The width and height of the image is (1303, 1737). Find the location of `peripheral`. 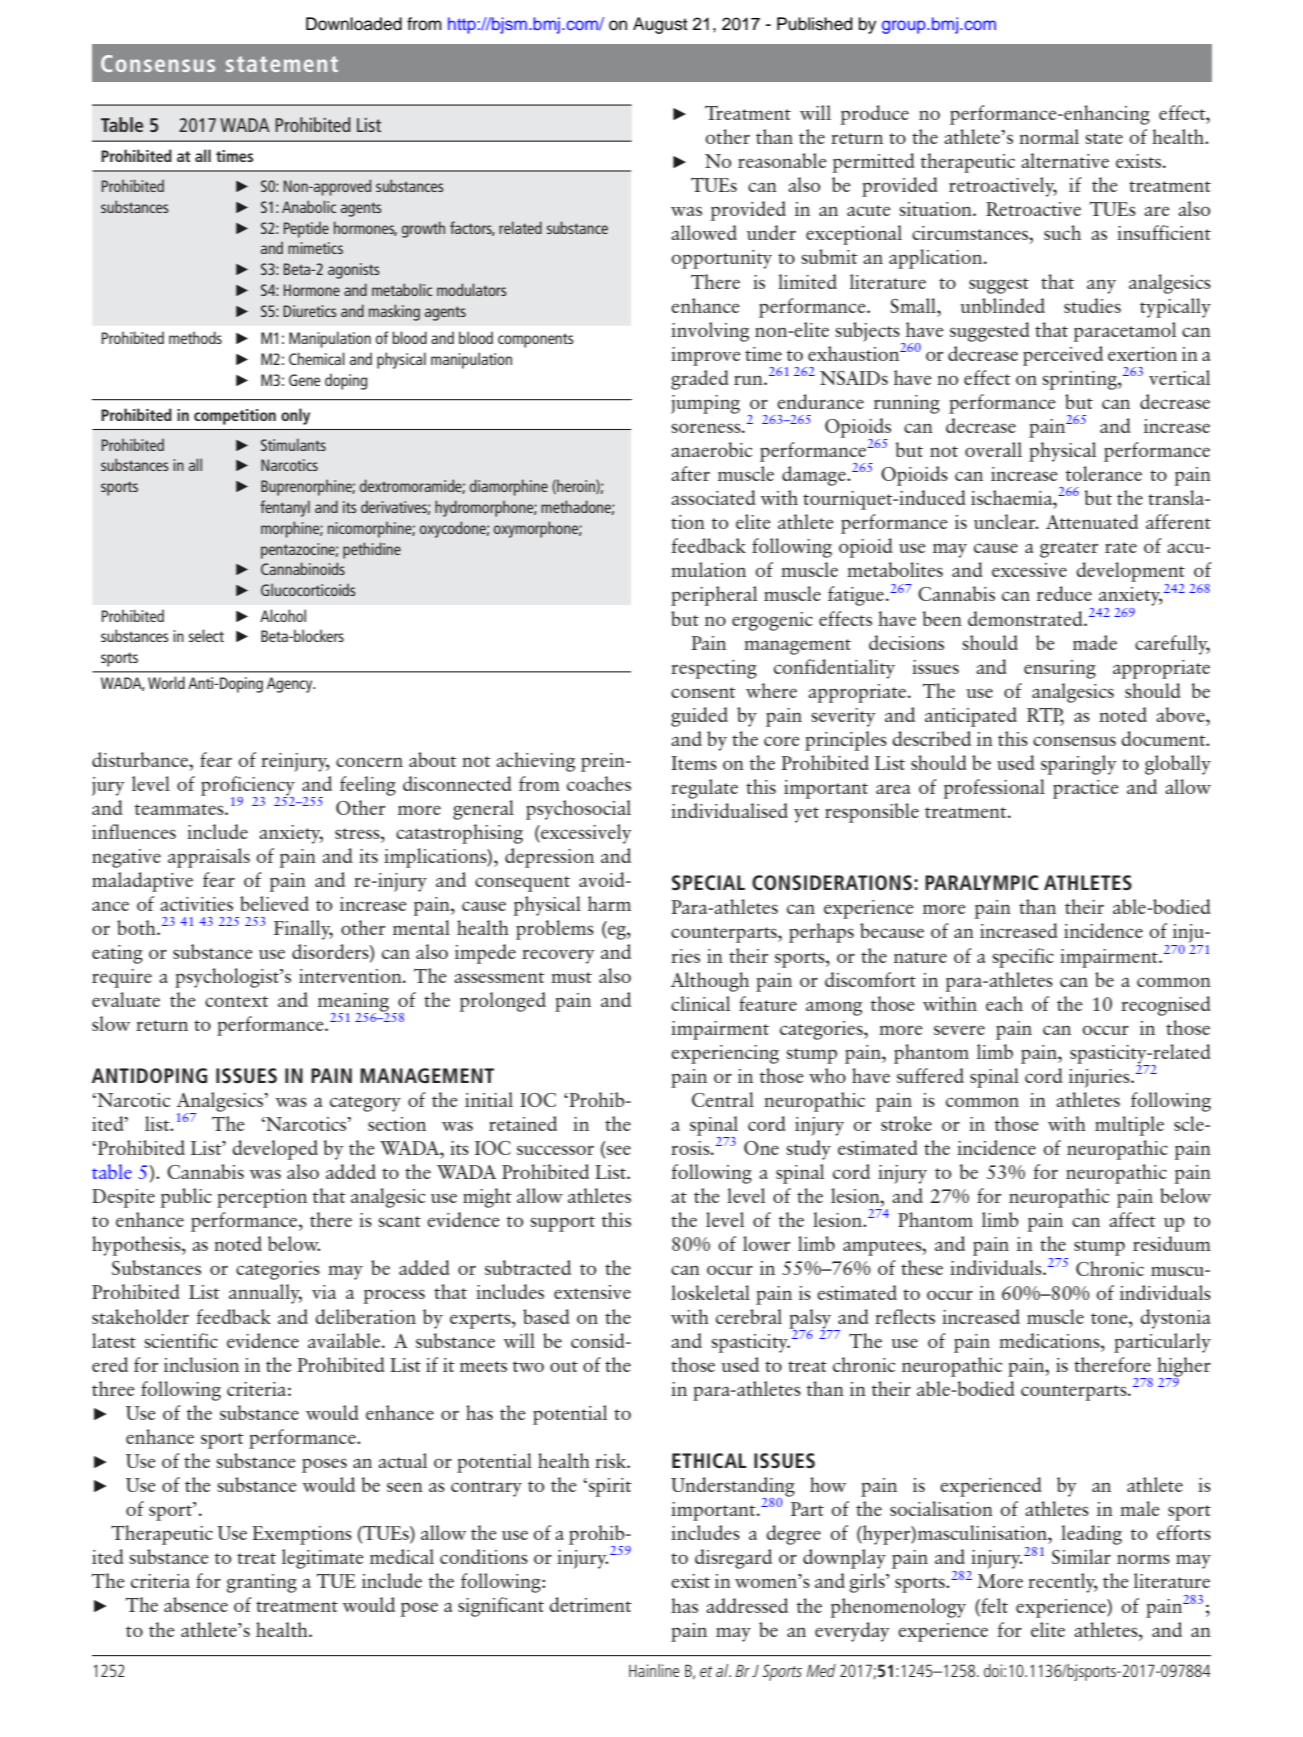

peripheral is located at coordinates (714, 596).
